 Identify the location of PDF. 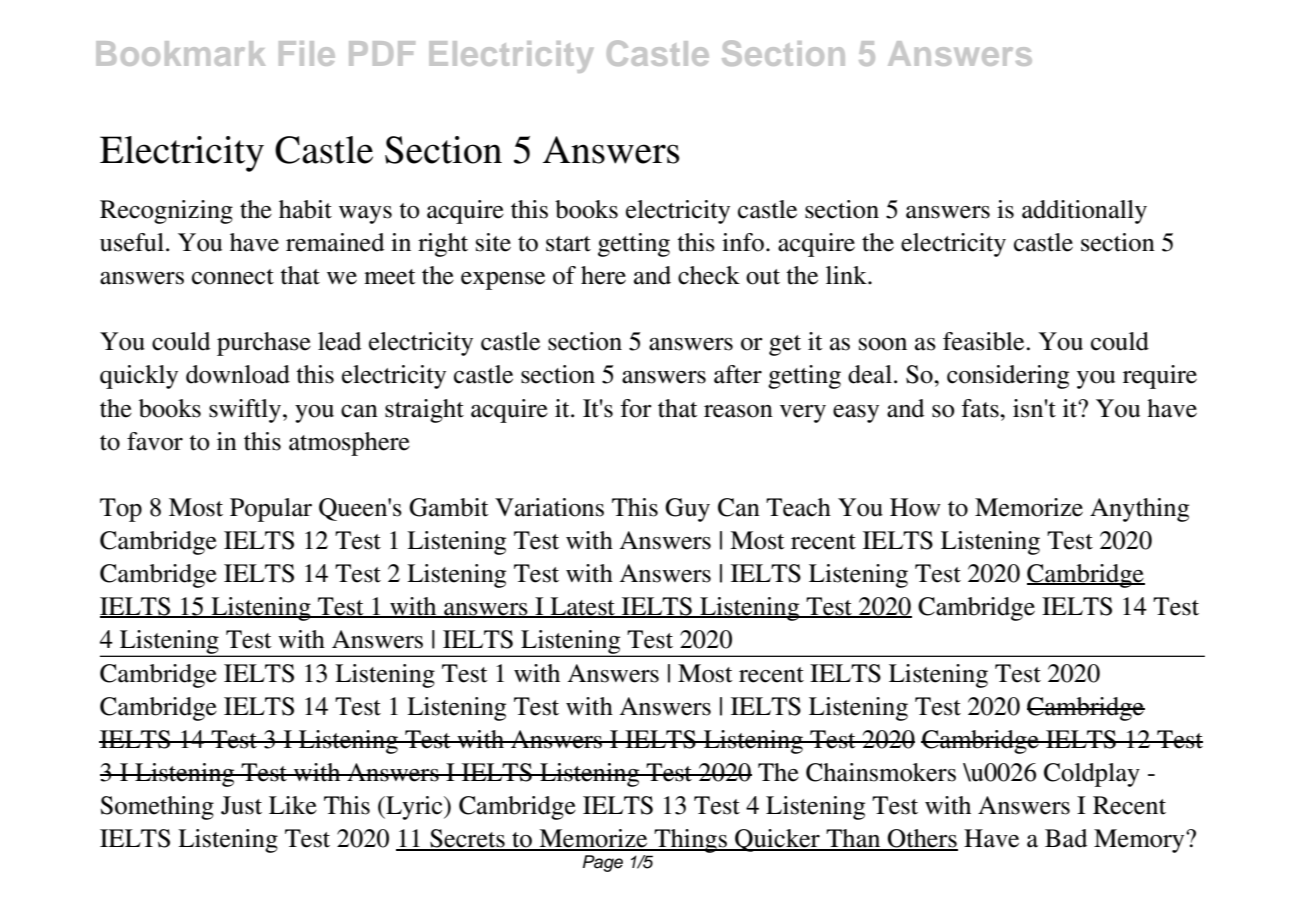
(382, 53).
